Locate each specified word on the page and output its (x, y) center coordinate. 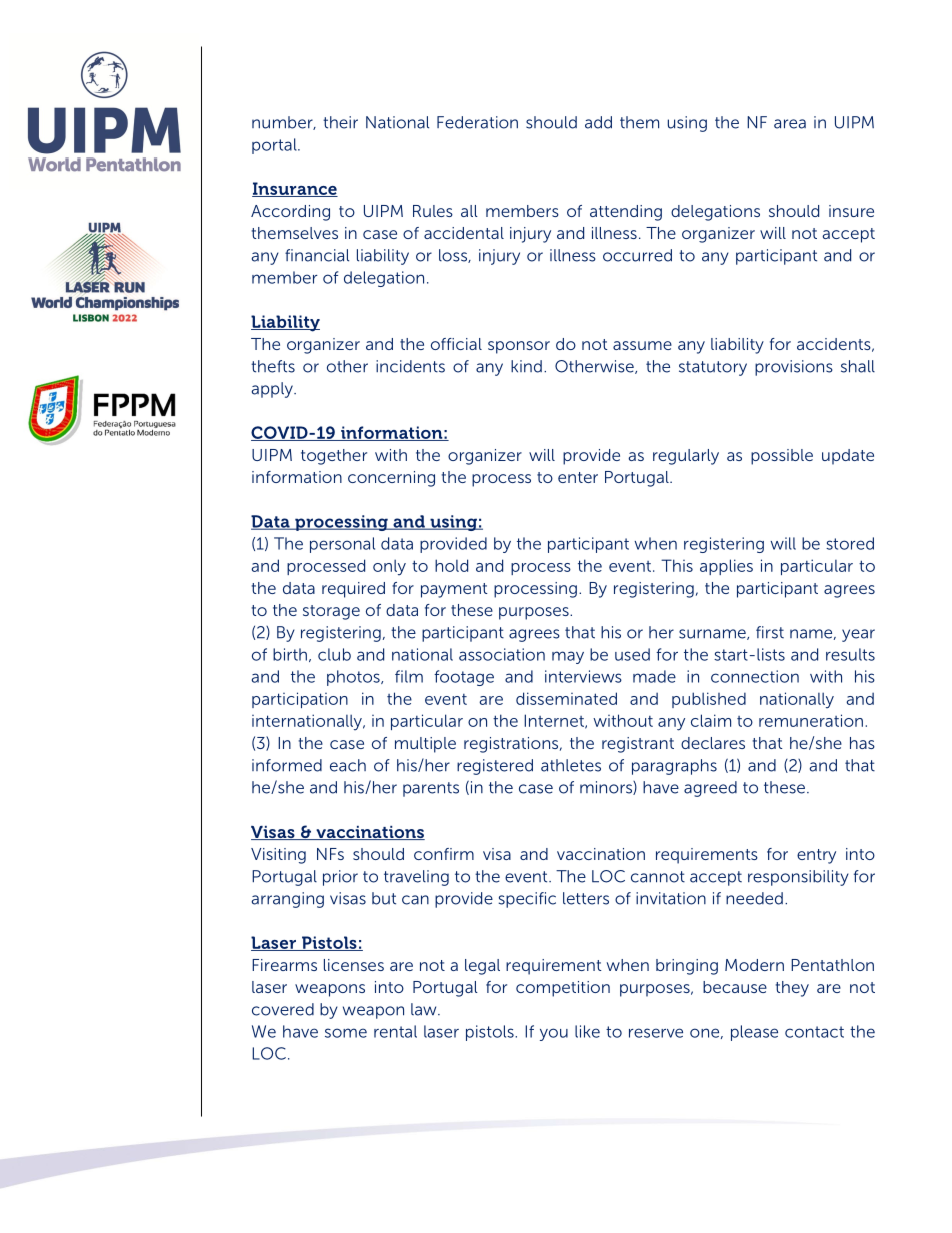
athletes (571, 765)
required (353, 590)
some (346, 1033)
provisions (794, 368)
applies (726, 567)
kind (526, 366)
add (598, 122)
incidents (410, 366)
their (340, 122)
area (790, 124)
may (568, 657)
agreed (710, 789)
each (348, 765)
